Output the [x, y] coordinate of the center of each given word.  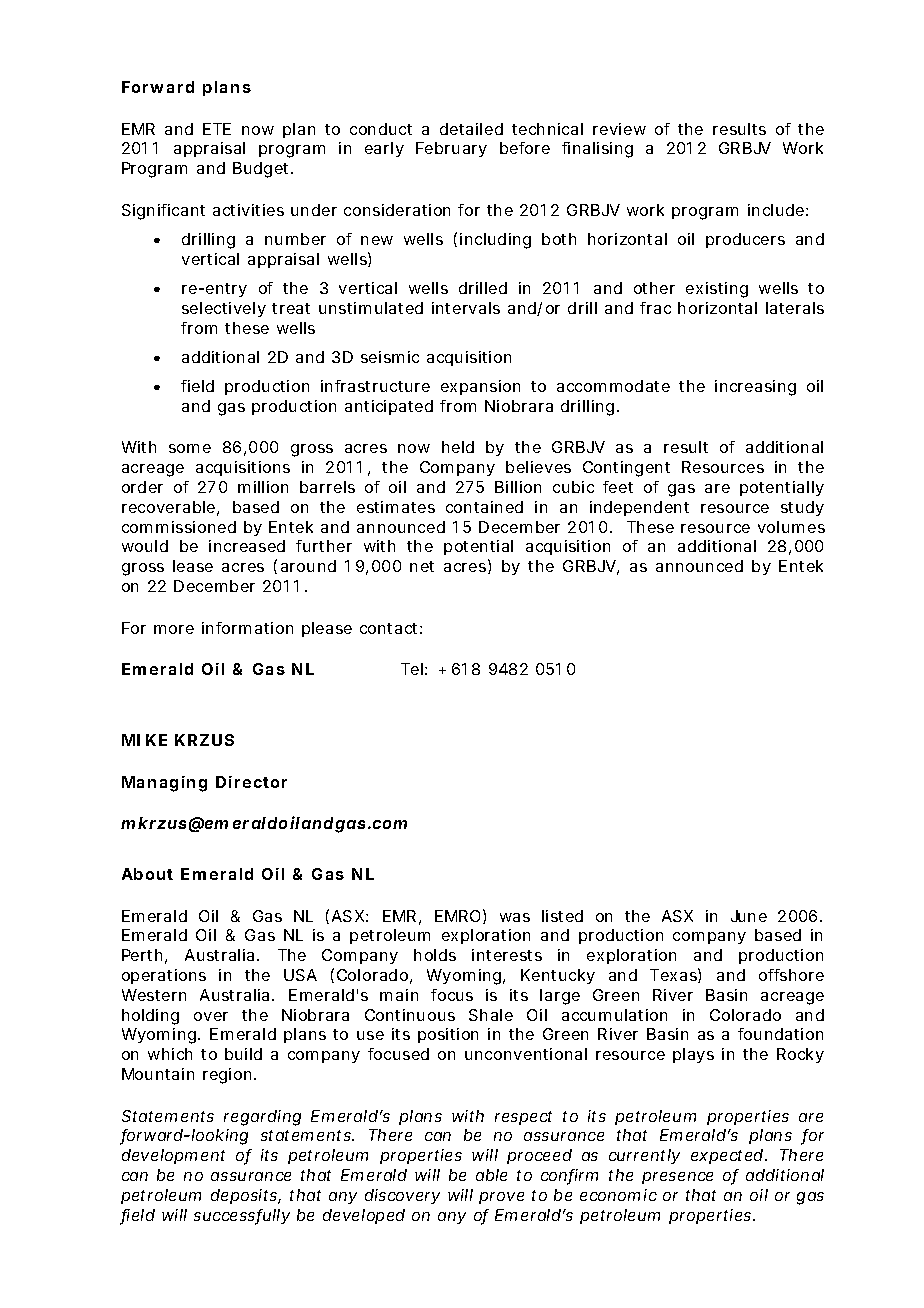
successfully [242, 1217]
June [749, 916]
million [263, 487]
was [515, 917]
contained [484, 507]
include [776, 210]
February [451, 149]
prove [501, 1198]
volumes [791, 527]
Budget [262, 170]
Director [251, 782]
